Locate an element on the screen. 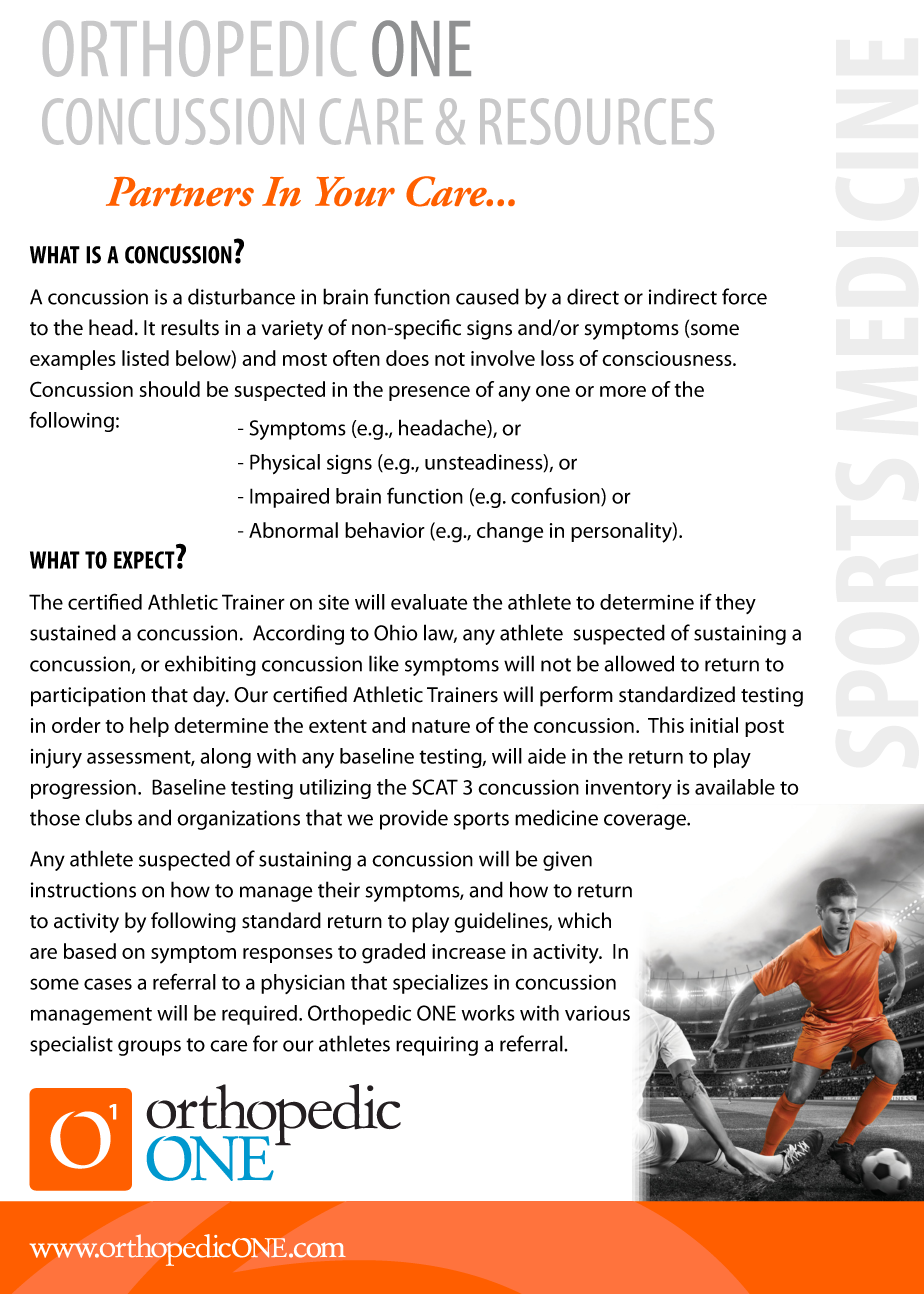 This screenshot has width=924, height=1294. coverage is located at coordinates (646, 822).
